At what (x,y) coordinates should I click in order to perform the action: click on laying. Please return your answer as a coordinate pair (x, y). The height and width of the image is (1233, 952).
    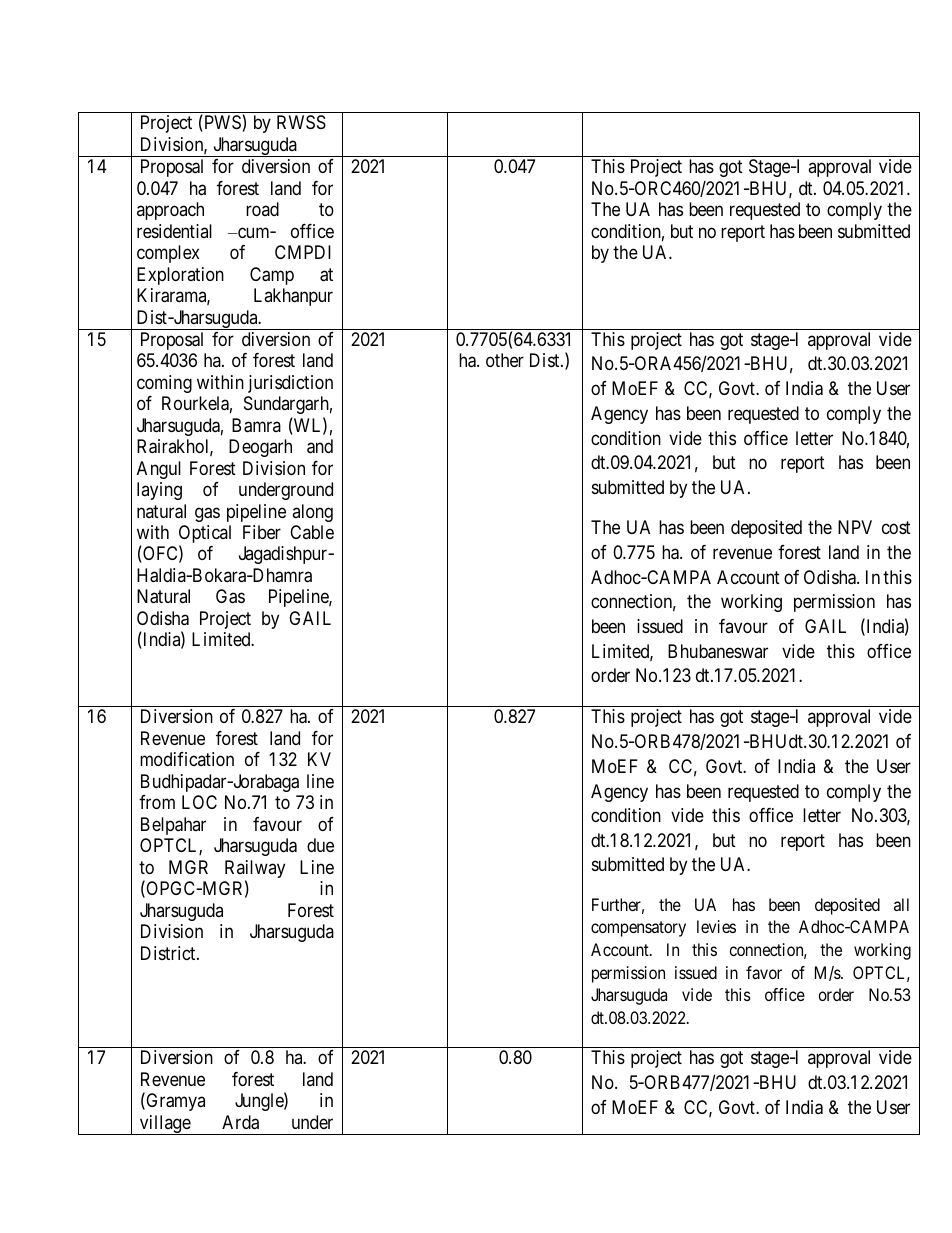
    Looking at the image, I should click on (159, 491).
